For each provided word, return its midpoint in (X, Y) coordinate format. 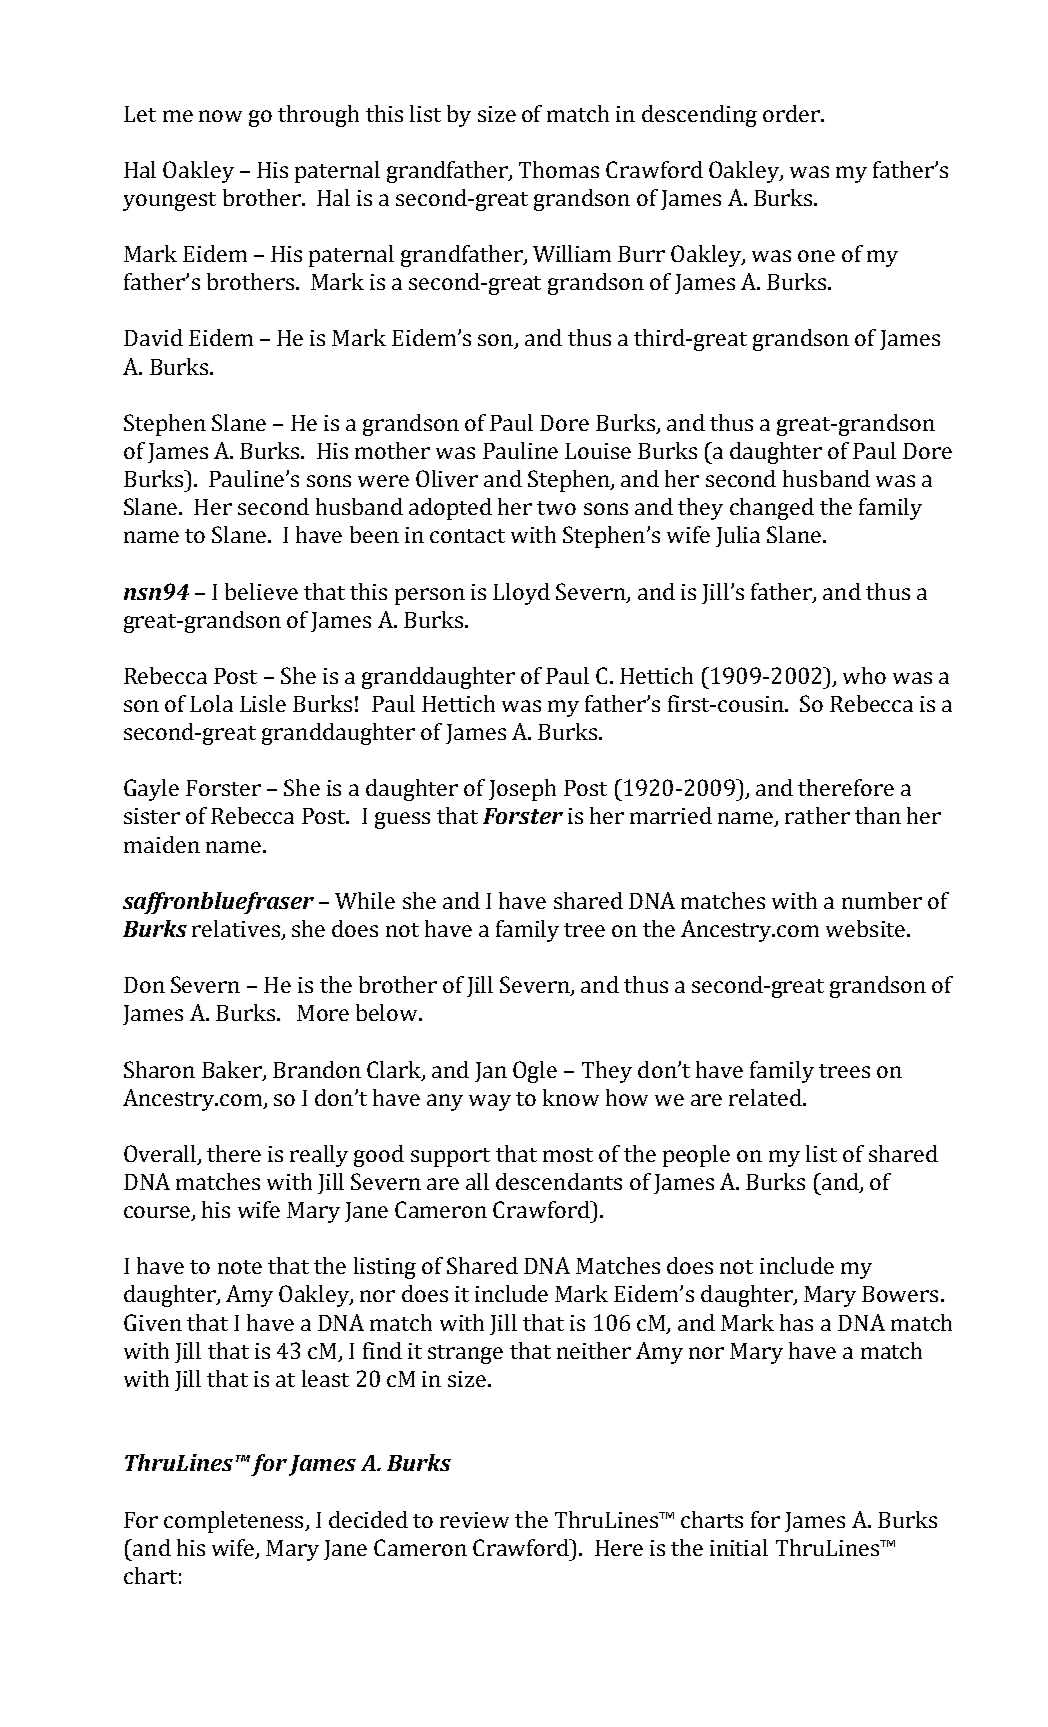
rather (817, 815)
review (474, 1520)
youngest (169, 201)
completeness (235, 1522)
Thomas (559, 169)
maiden (162, 844)
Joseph (522, 790)
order (792, 113)
